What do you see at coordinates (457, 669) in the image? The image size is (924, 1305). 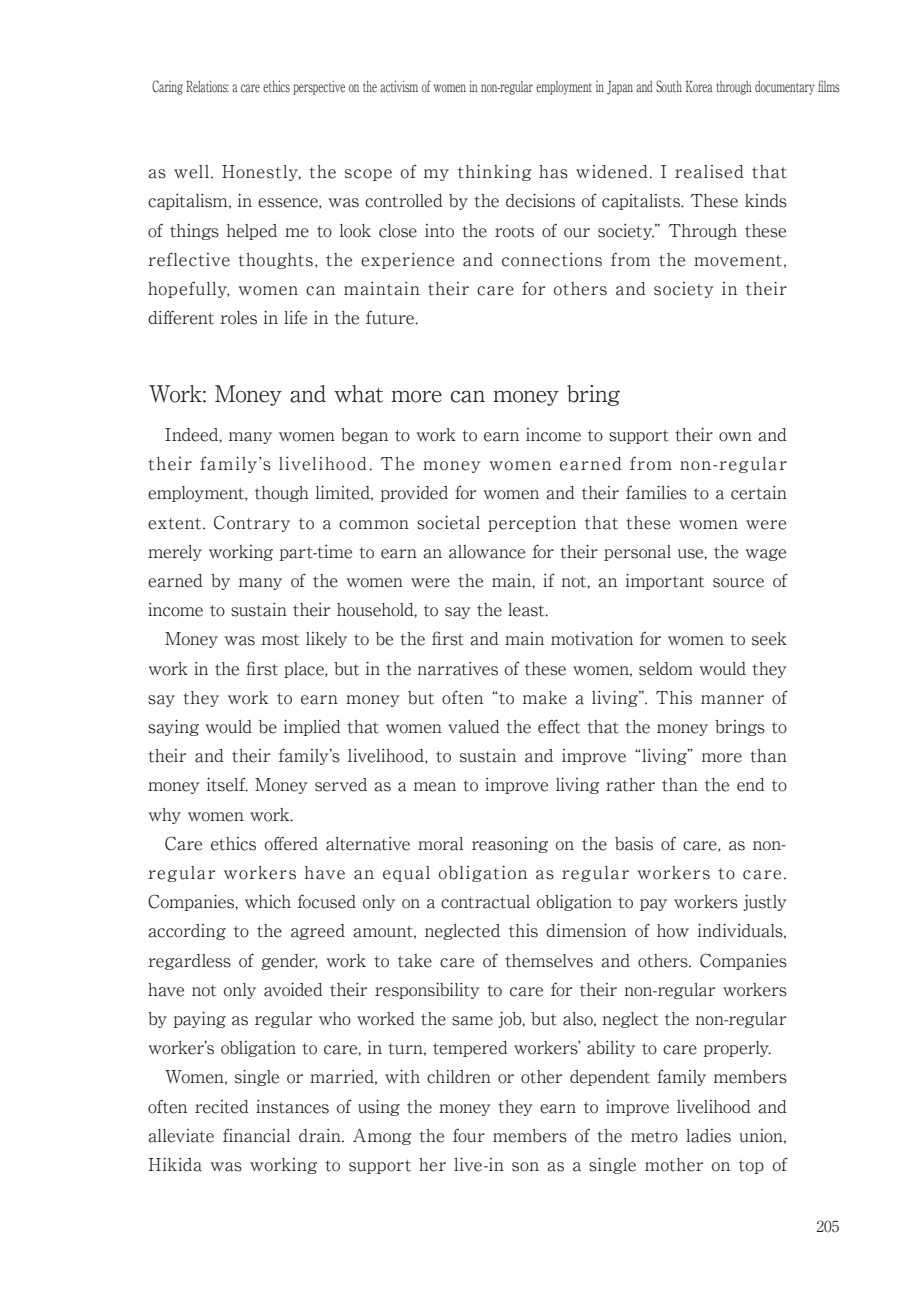 I see `narratives` at bounding box center [457, 669].
